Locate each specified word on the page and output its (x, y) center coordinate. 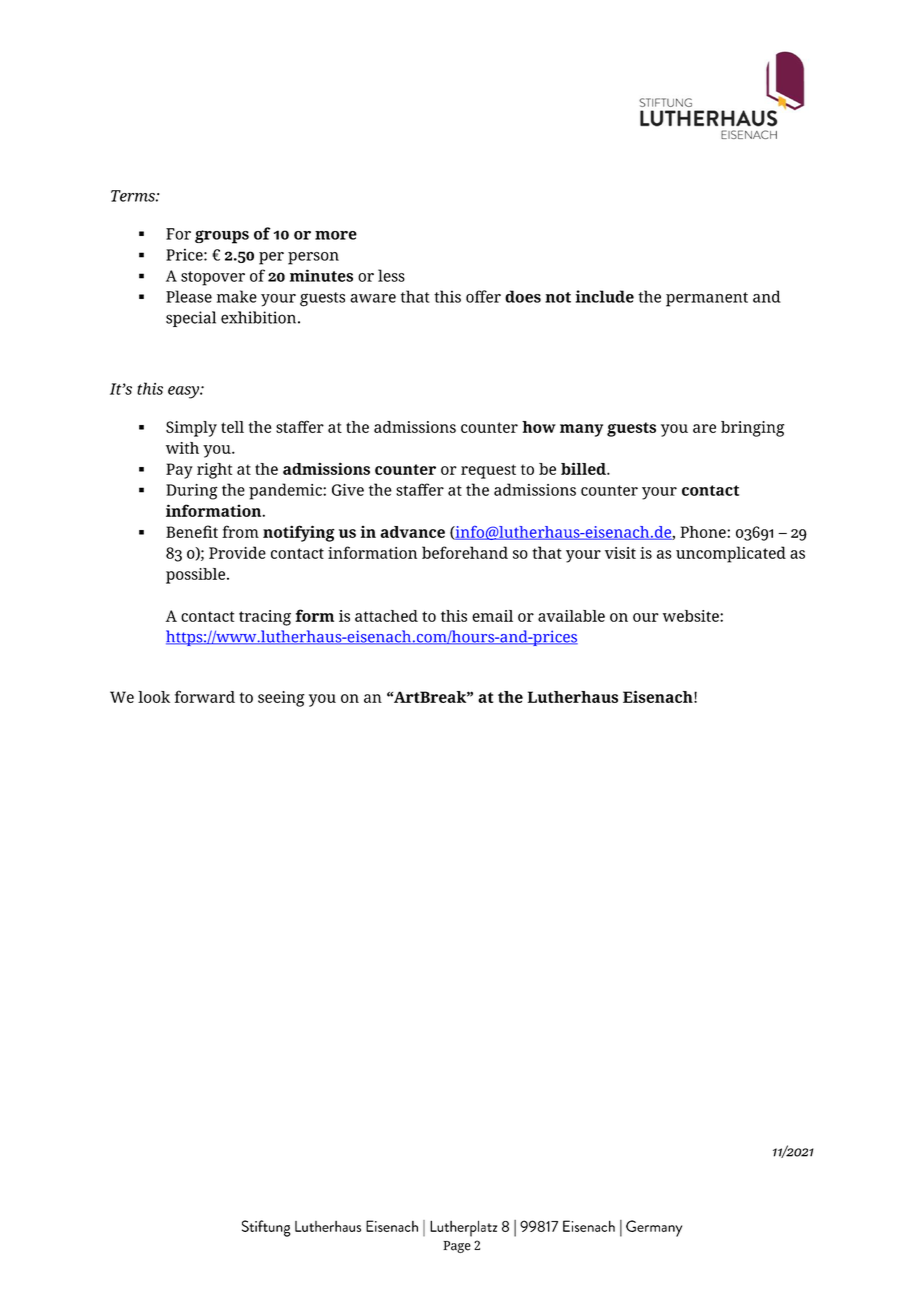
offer (483, 296)
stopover (213, 278)
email (492, 616)
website (692, 616)
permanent (707, 299)
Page (457, 1247)
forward (205, 696)
